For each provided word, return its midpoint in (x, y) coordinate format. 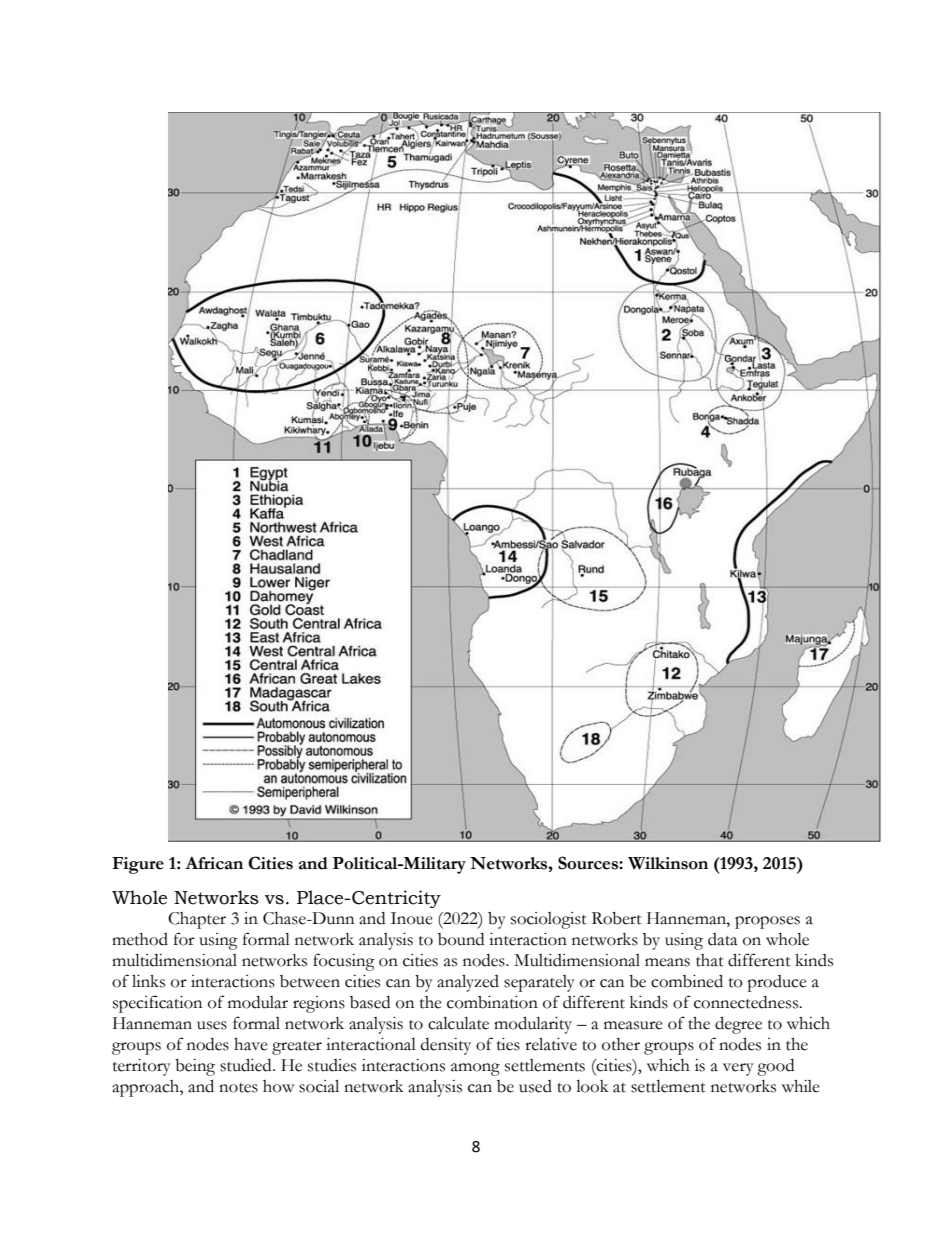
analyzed (468, 983)
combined (687, 981)
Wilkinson (668, 863)
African (214, 863)
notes (238, 1088)
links (148, 981)
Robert (617, 918)
